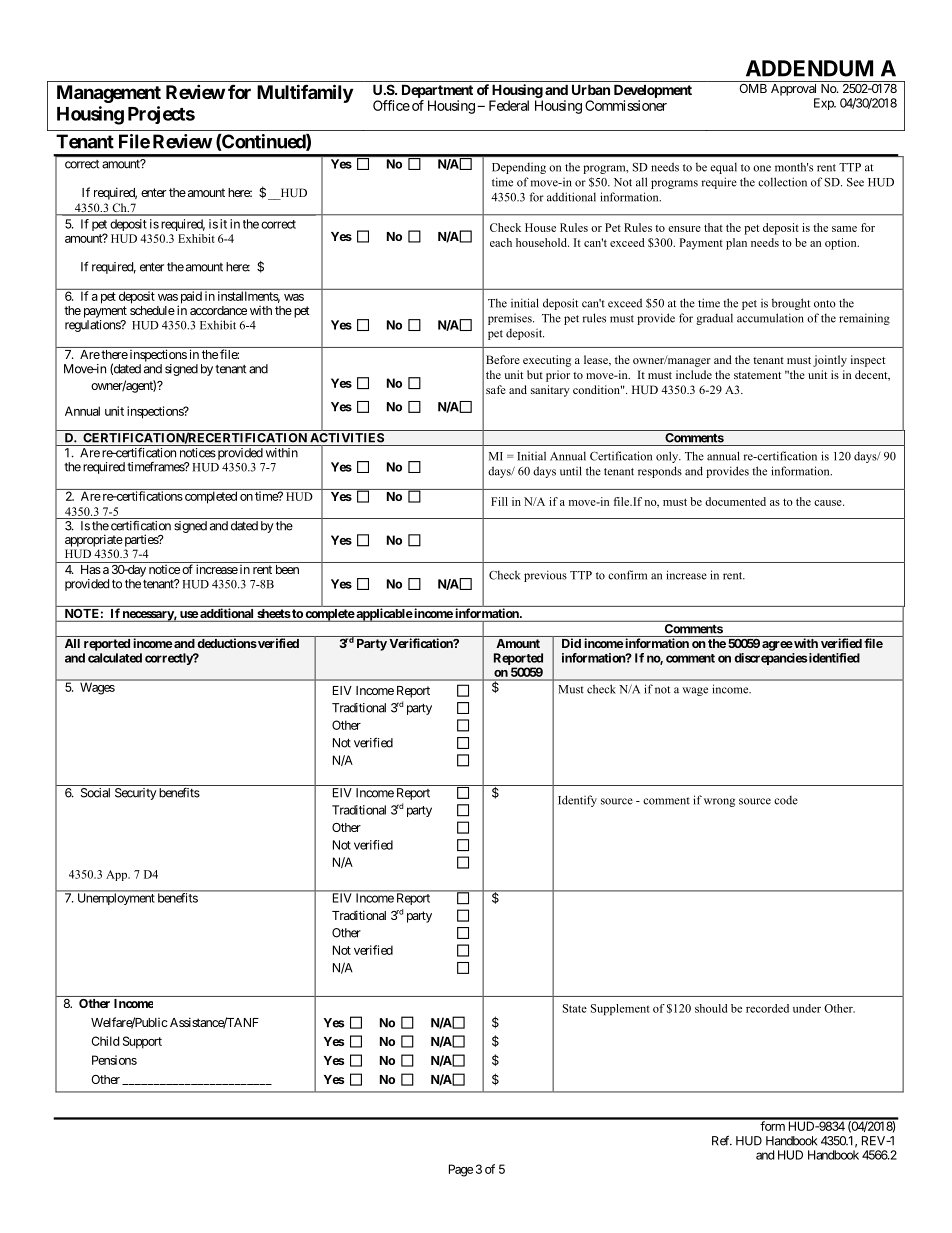 This screenshot has width=952, height=1233. I want to click on accumulation, so click(770, 318).
